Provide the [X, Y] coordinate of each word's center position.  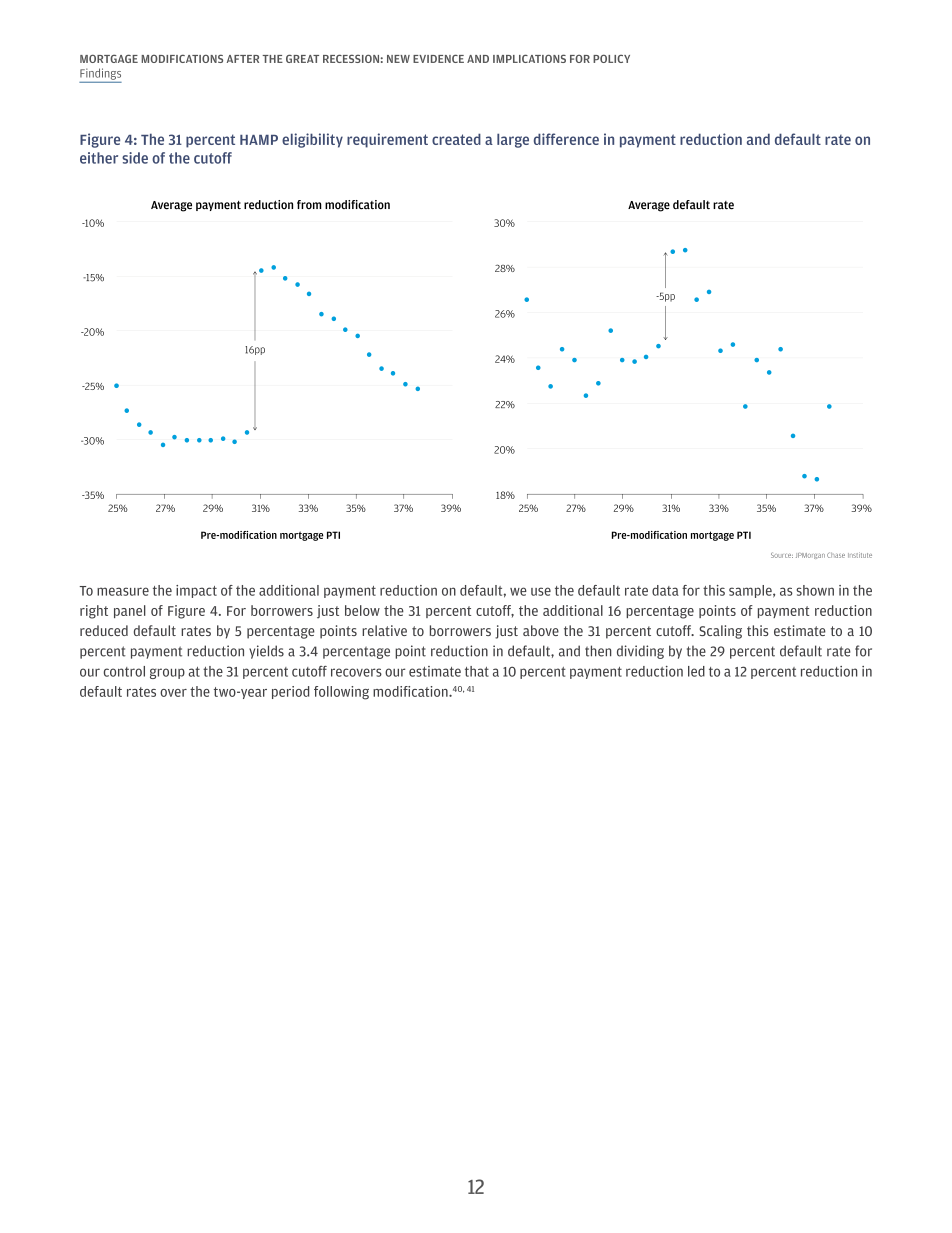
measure [123, 591]
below [362, 610]
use [541, 591]
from [309, 205]
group [167, 673]
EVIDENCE [438, 58]
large [513, 140]
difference [566, 139]
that [477, 671]
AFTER [243, 59]
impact [196, 591]
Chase [836, 555]
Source [782, 555]
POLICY [611, 58]
